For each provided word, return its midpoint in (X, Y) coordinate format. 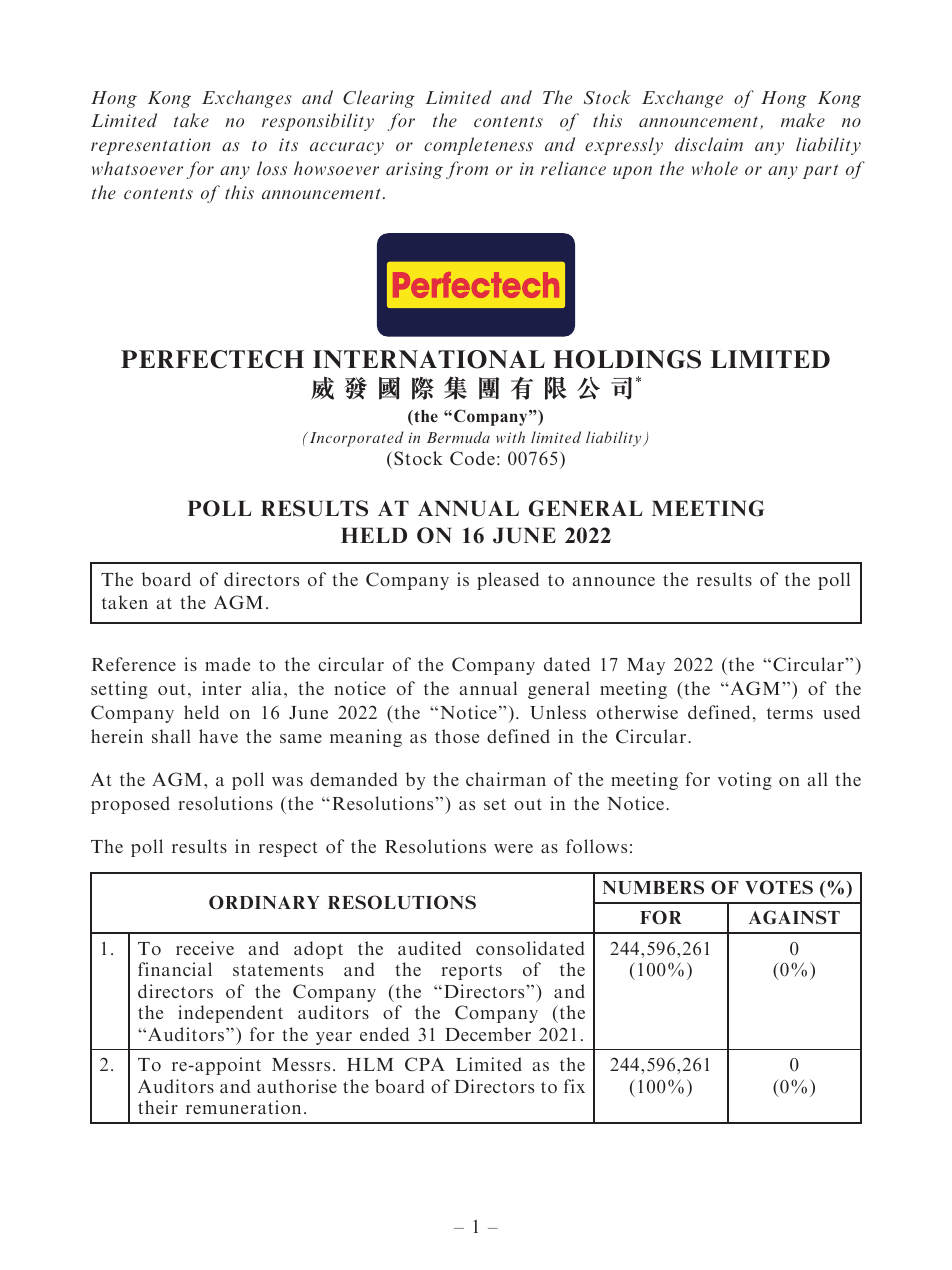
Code (472, 458)
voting (745, 781)
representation (150, 146)
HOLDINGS (627, 359)
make (803, 120)
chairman (506, 779)
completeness (478, 146)
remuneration (243, 1107)
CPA (425, 1064)
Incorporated (355, 439)
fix (574, 1086)
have (218, 736)
